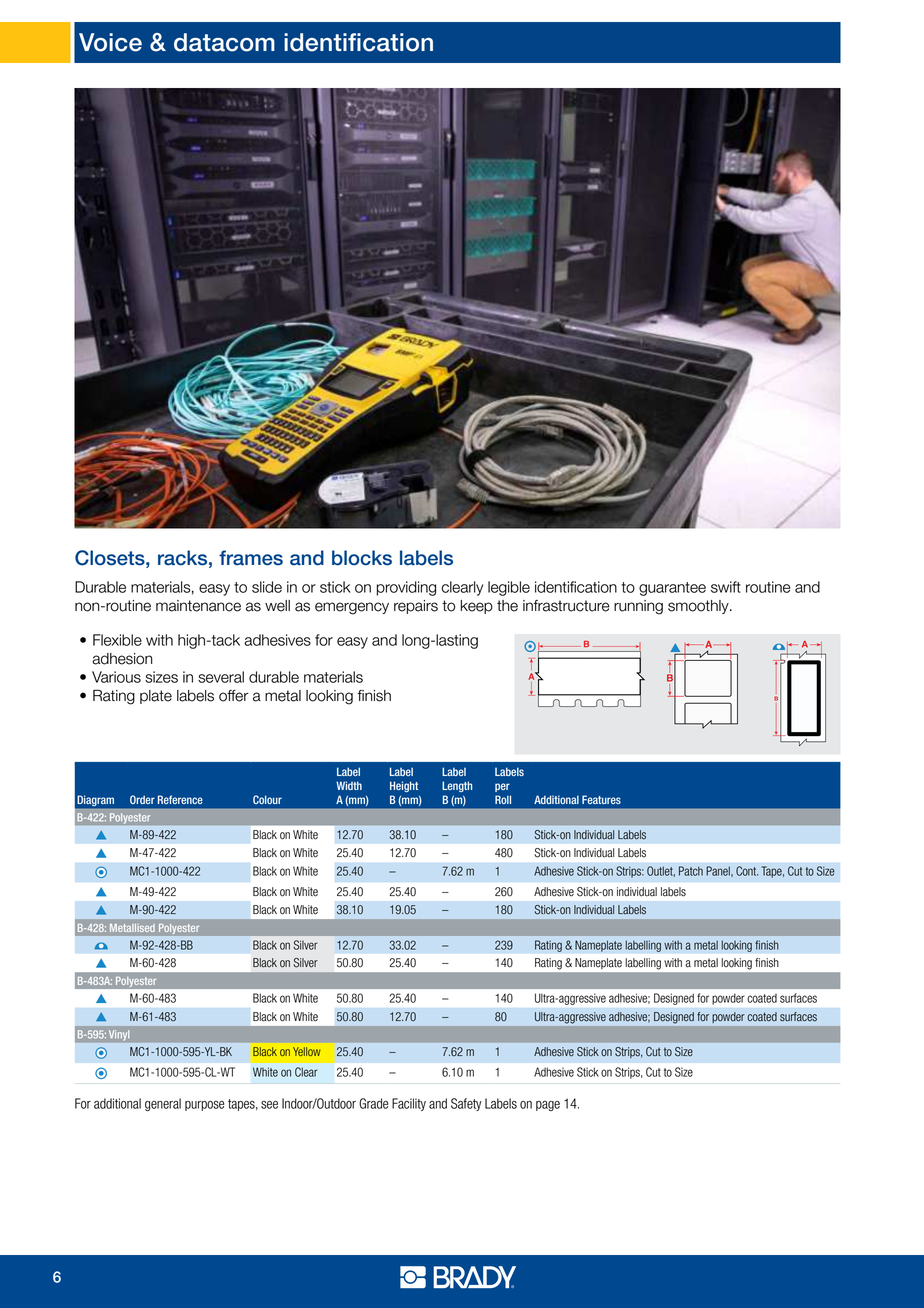  Describe the element at coordinates (110, 42) in the screenshot. I see `Voice` at that location.
